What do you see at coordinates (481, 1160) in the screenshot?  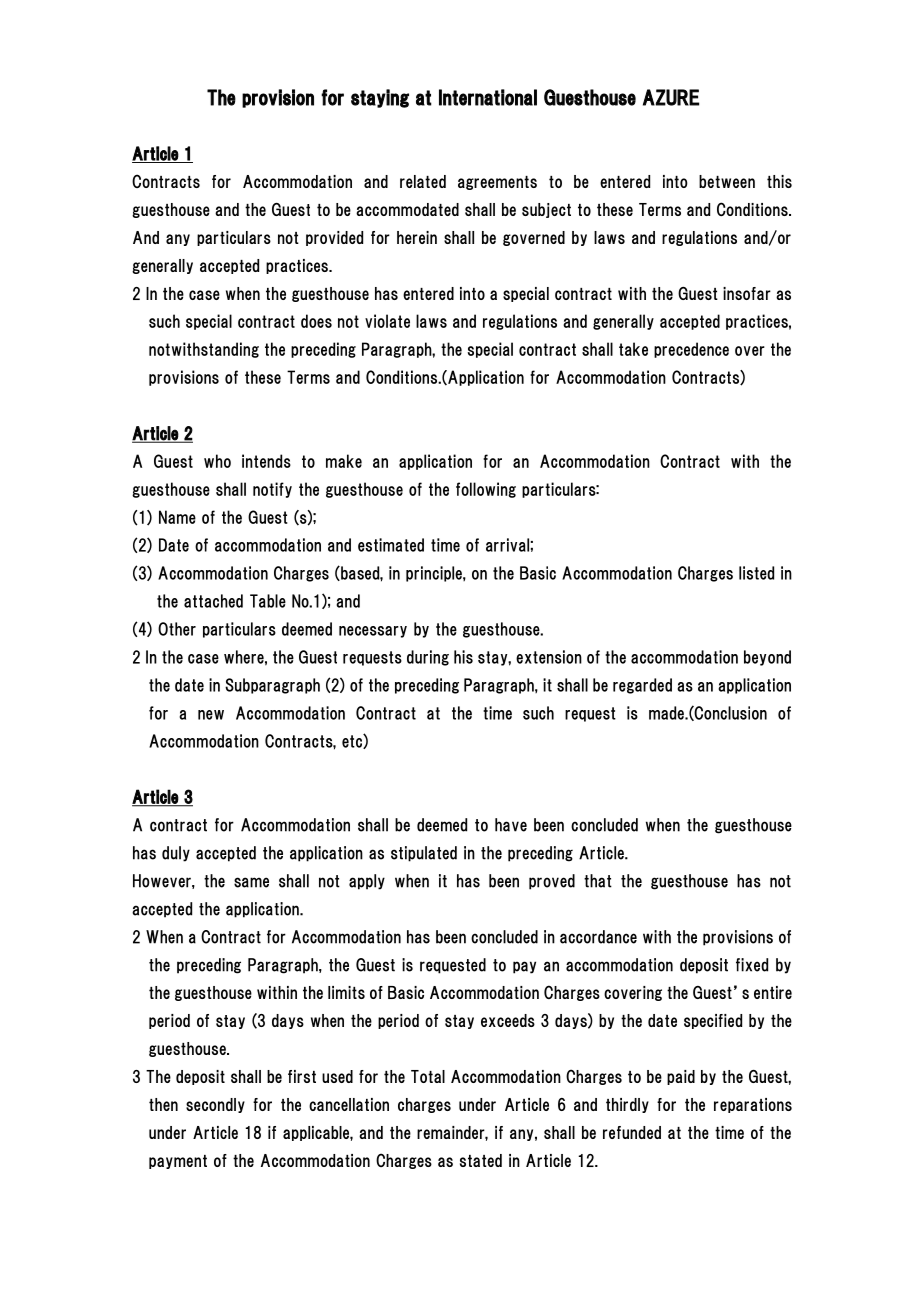 I see `stated` at bounding box center [481, 1160].
